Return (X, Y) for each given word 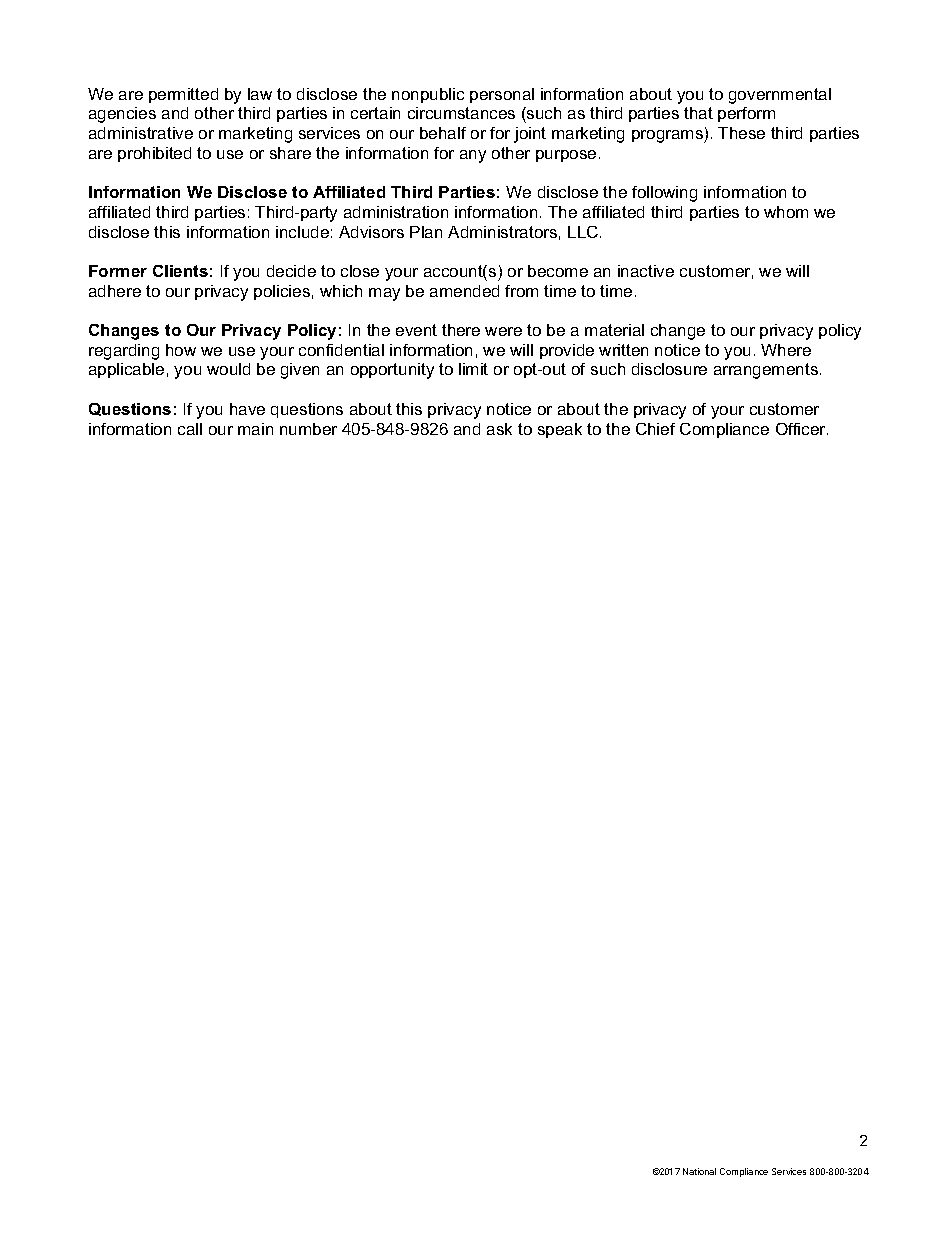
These (741, 133)
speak (560, 430)
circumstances (461, 113)
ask (499, 429)
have (247, 409)
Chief (655, 429)
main (255, 429)
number (308, 429)
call (190, 429)
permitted (183, 95)
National (699, 1171)
